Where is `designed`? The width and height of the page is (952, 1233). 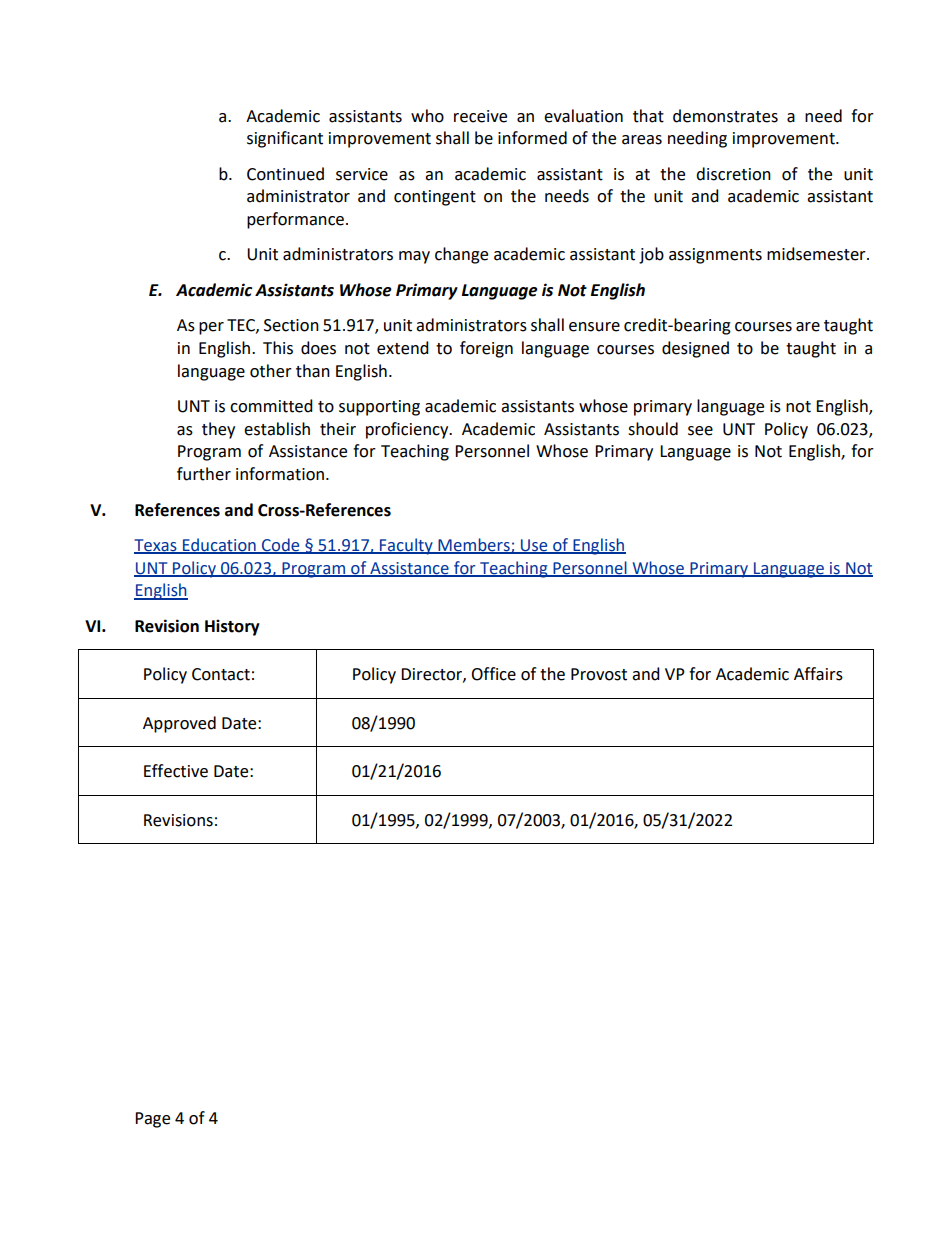
designed is located at coordinates (695, 349).
